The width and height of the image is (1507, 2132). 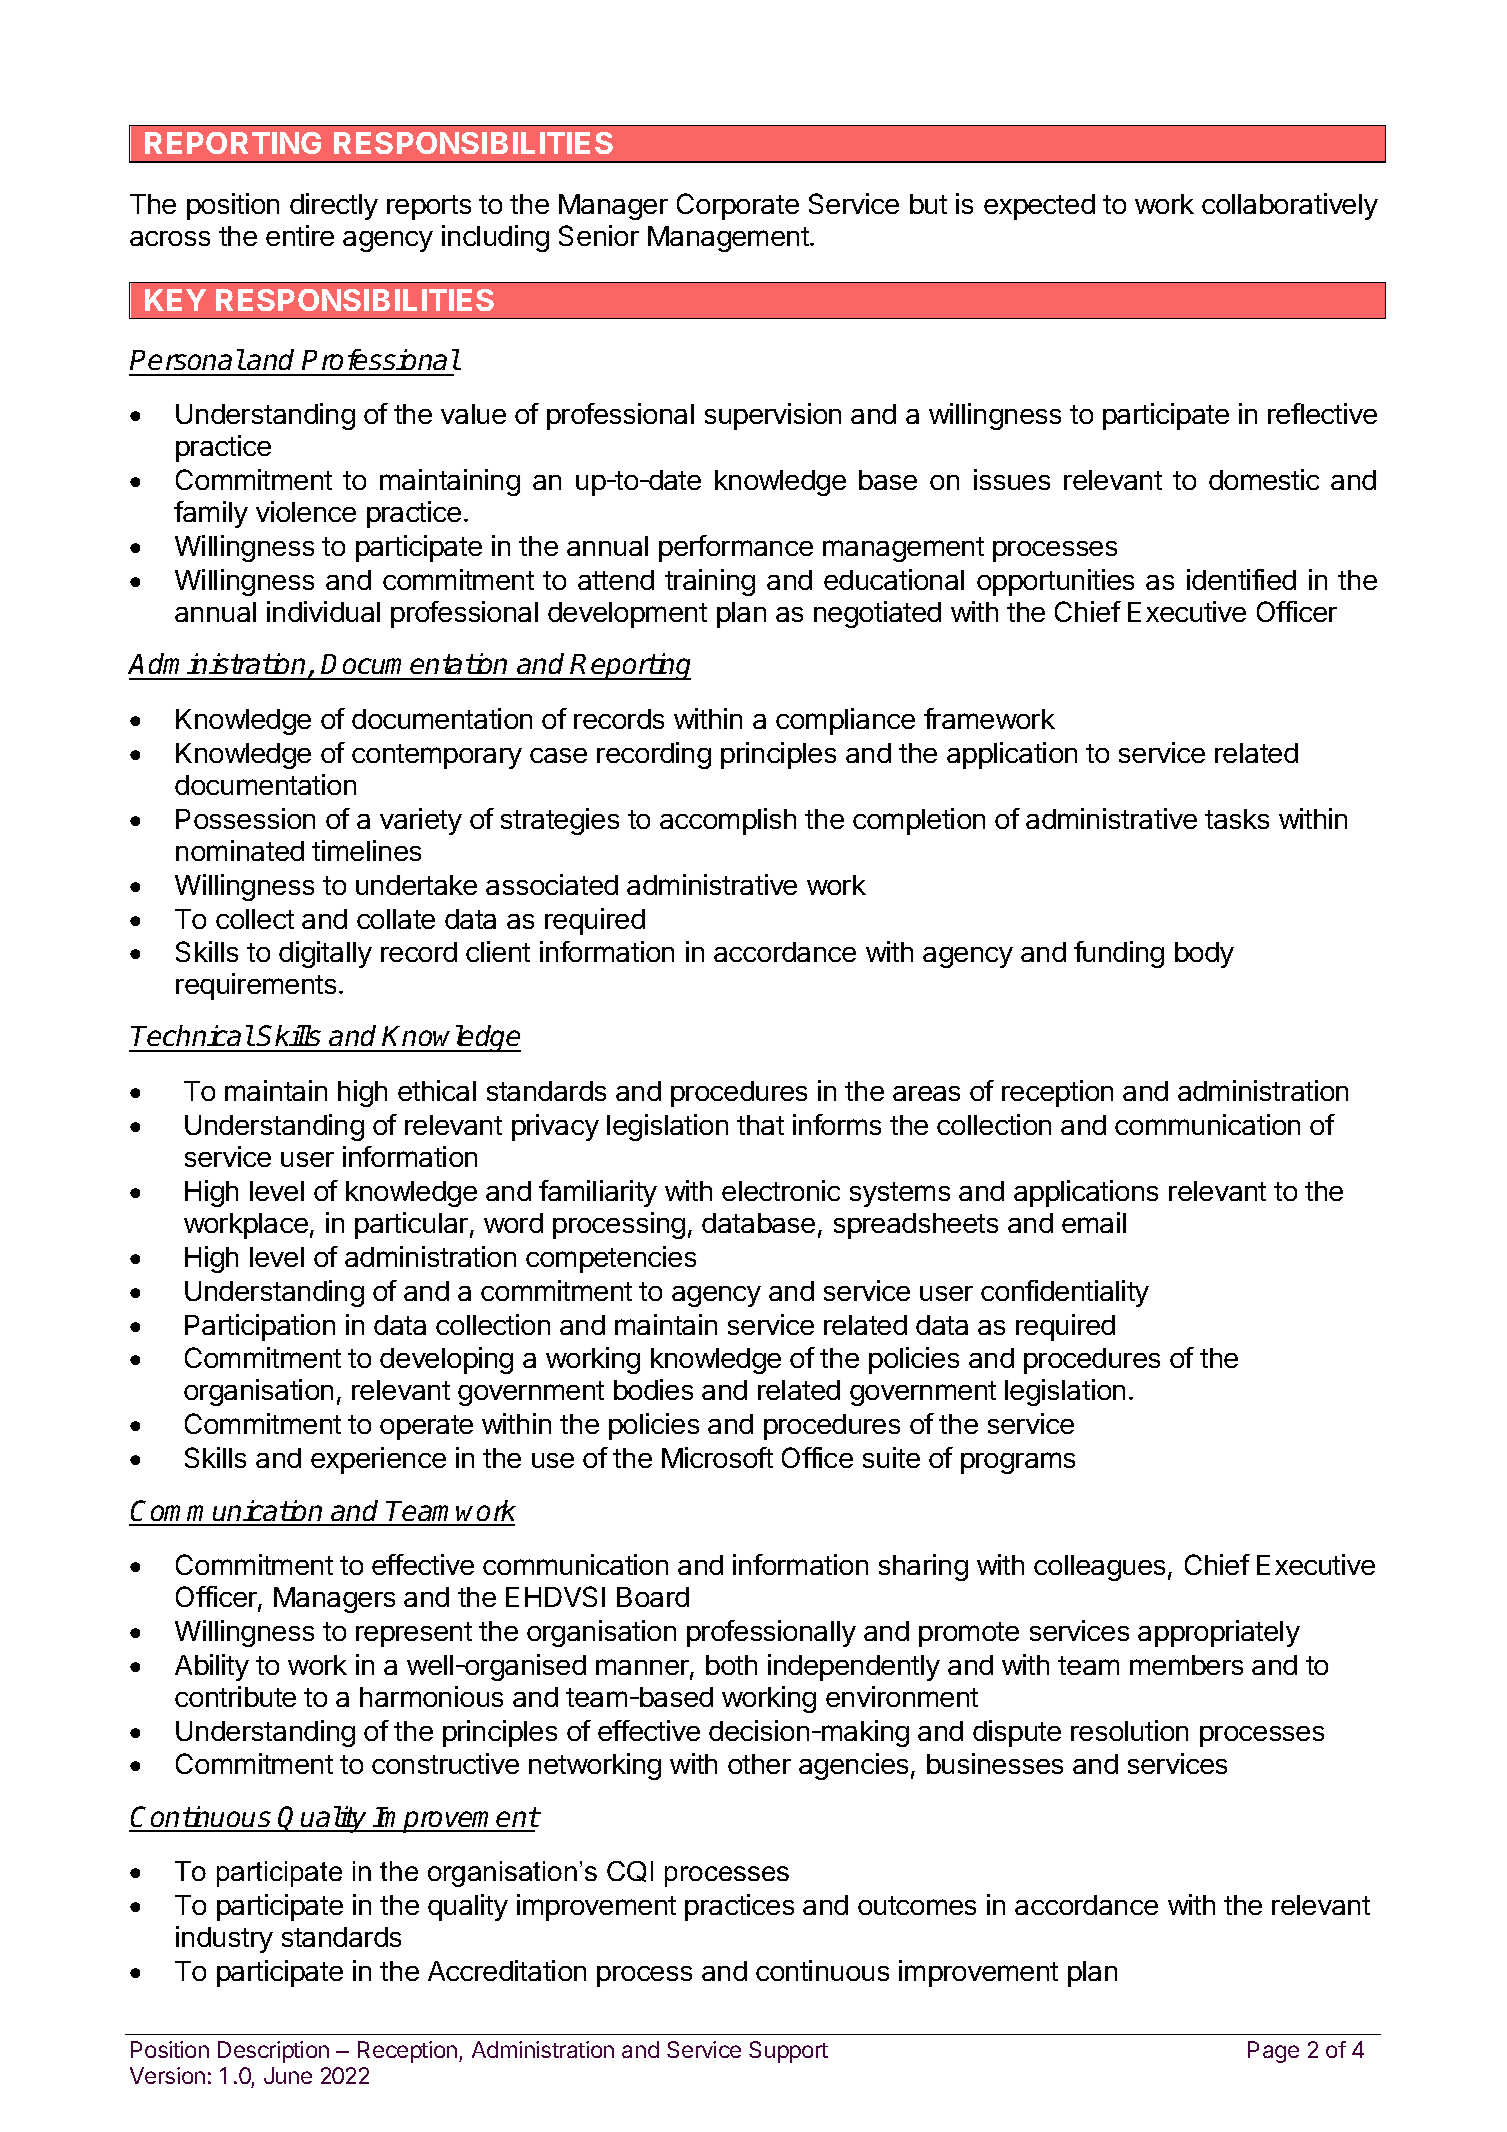 What do you see at coordinates (1237, 819) in the image?
I see `tasks` at bounding box center [1237, 819].
